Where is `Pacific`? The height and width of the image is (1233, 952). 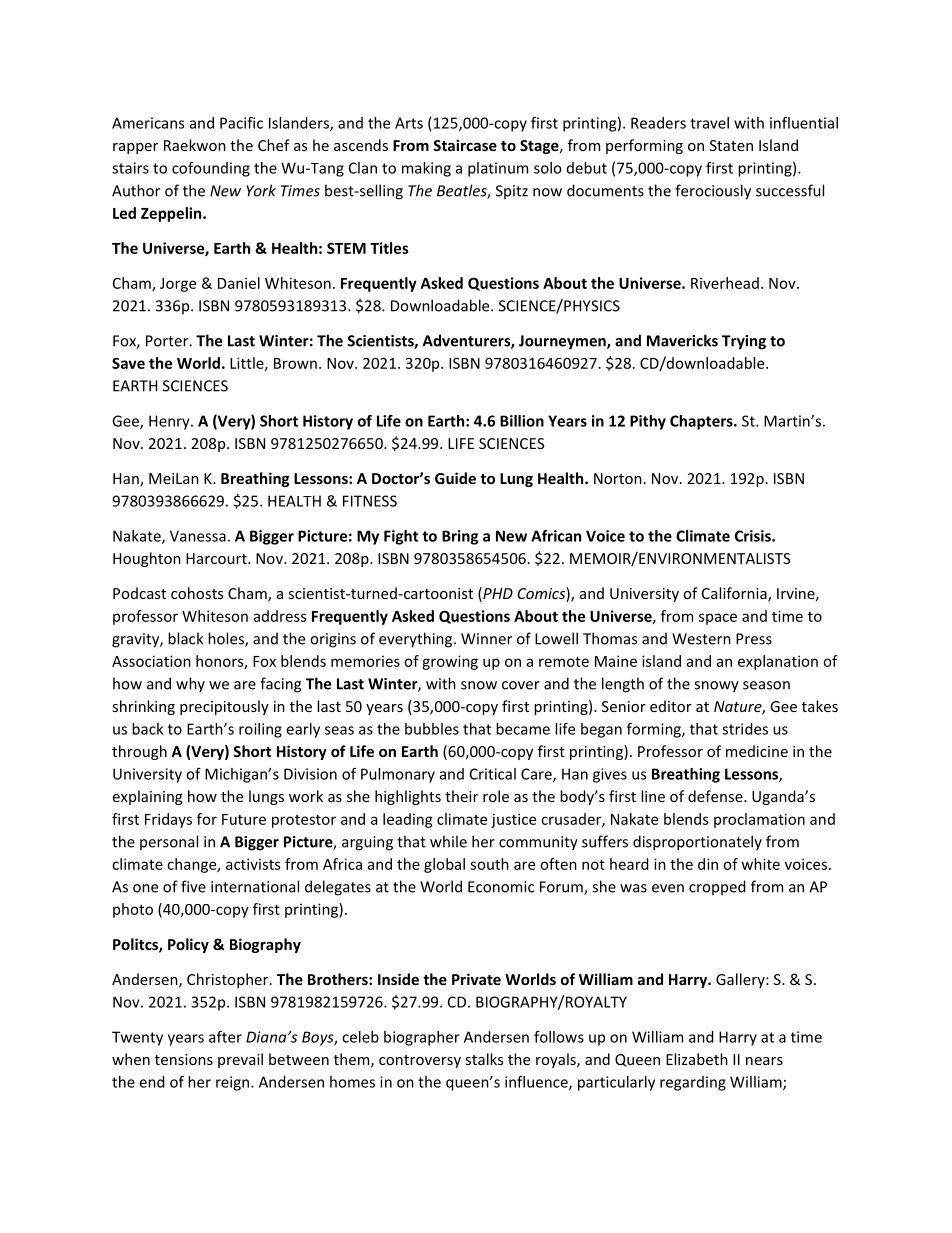 Pacific is located at coordinates (241, 123).
